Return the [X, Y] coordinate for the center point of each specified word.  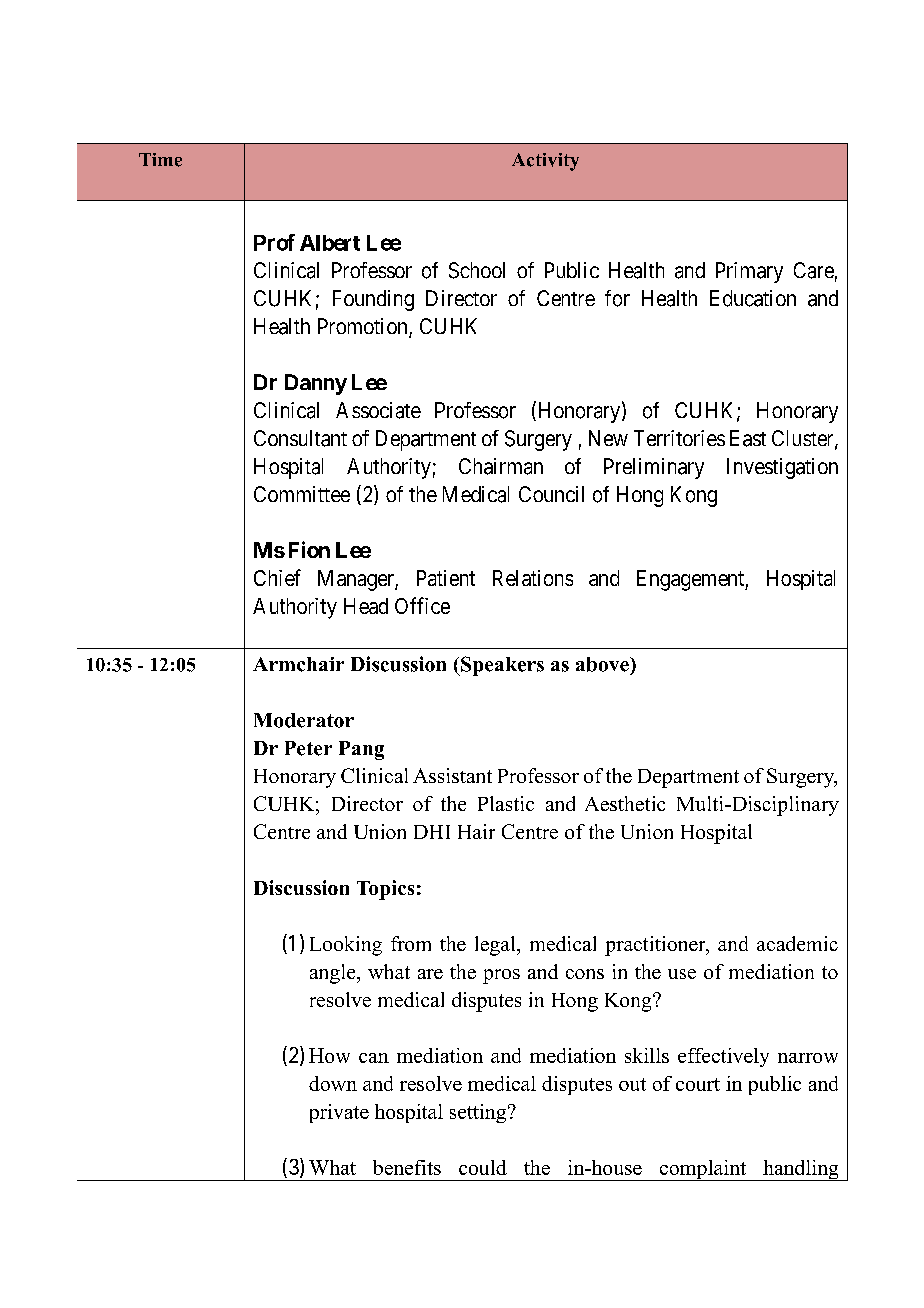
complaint [702, 1170]
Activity [545, 162]
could [483, 1167]
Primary [749, 272]
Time [160, 160]
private [339, 1113]
